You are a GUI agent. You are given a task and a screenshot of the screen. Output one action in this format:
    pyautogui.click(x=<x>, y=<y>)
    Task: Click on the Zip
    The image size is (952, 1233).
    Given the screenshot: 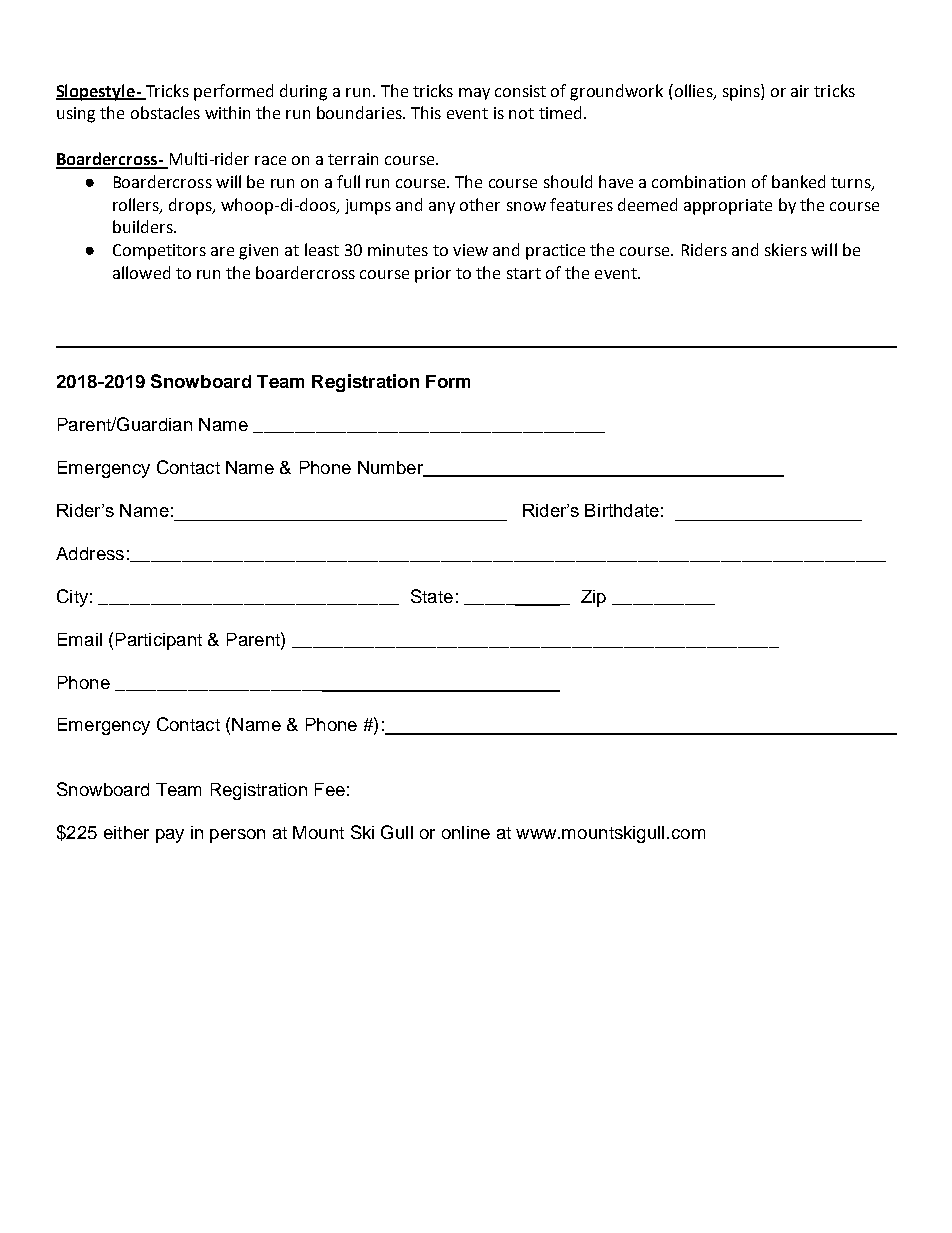 What is the action you would take?
    pyautogui.click(x=593, y=598)
